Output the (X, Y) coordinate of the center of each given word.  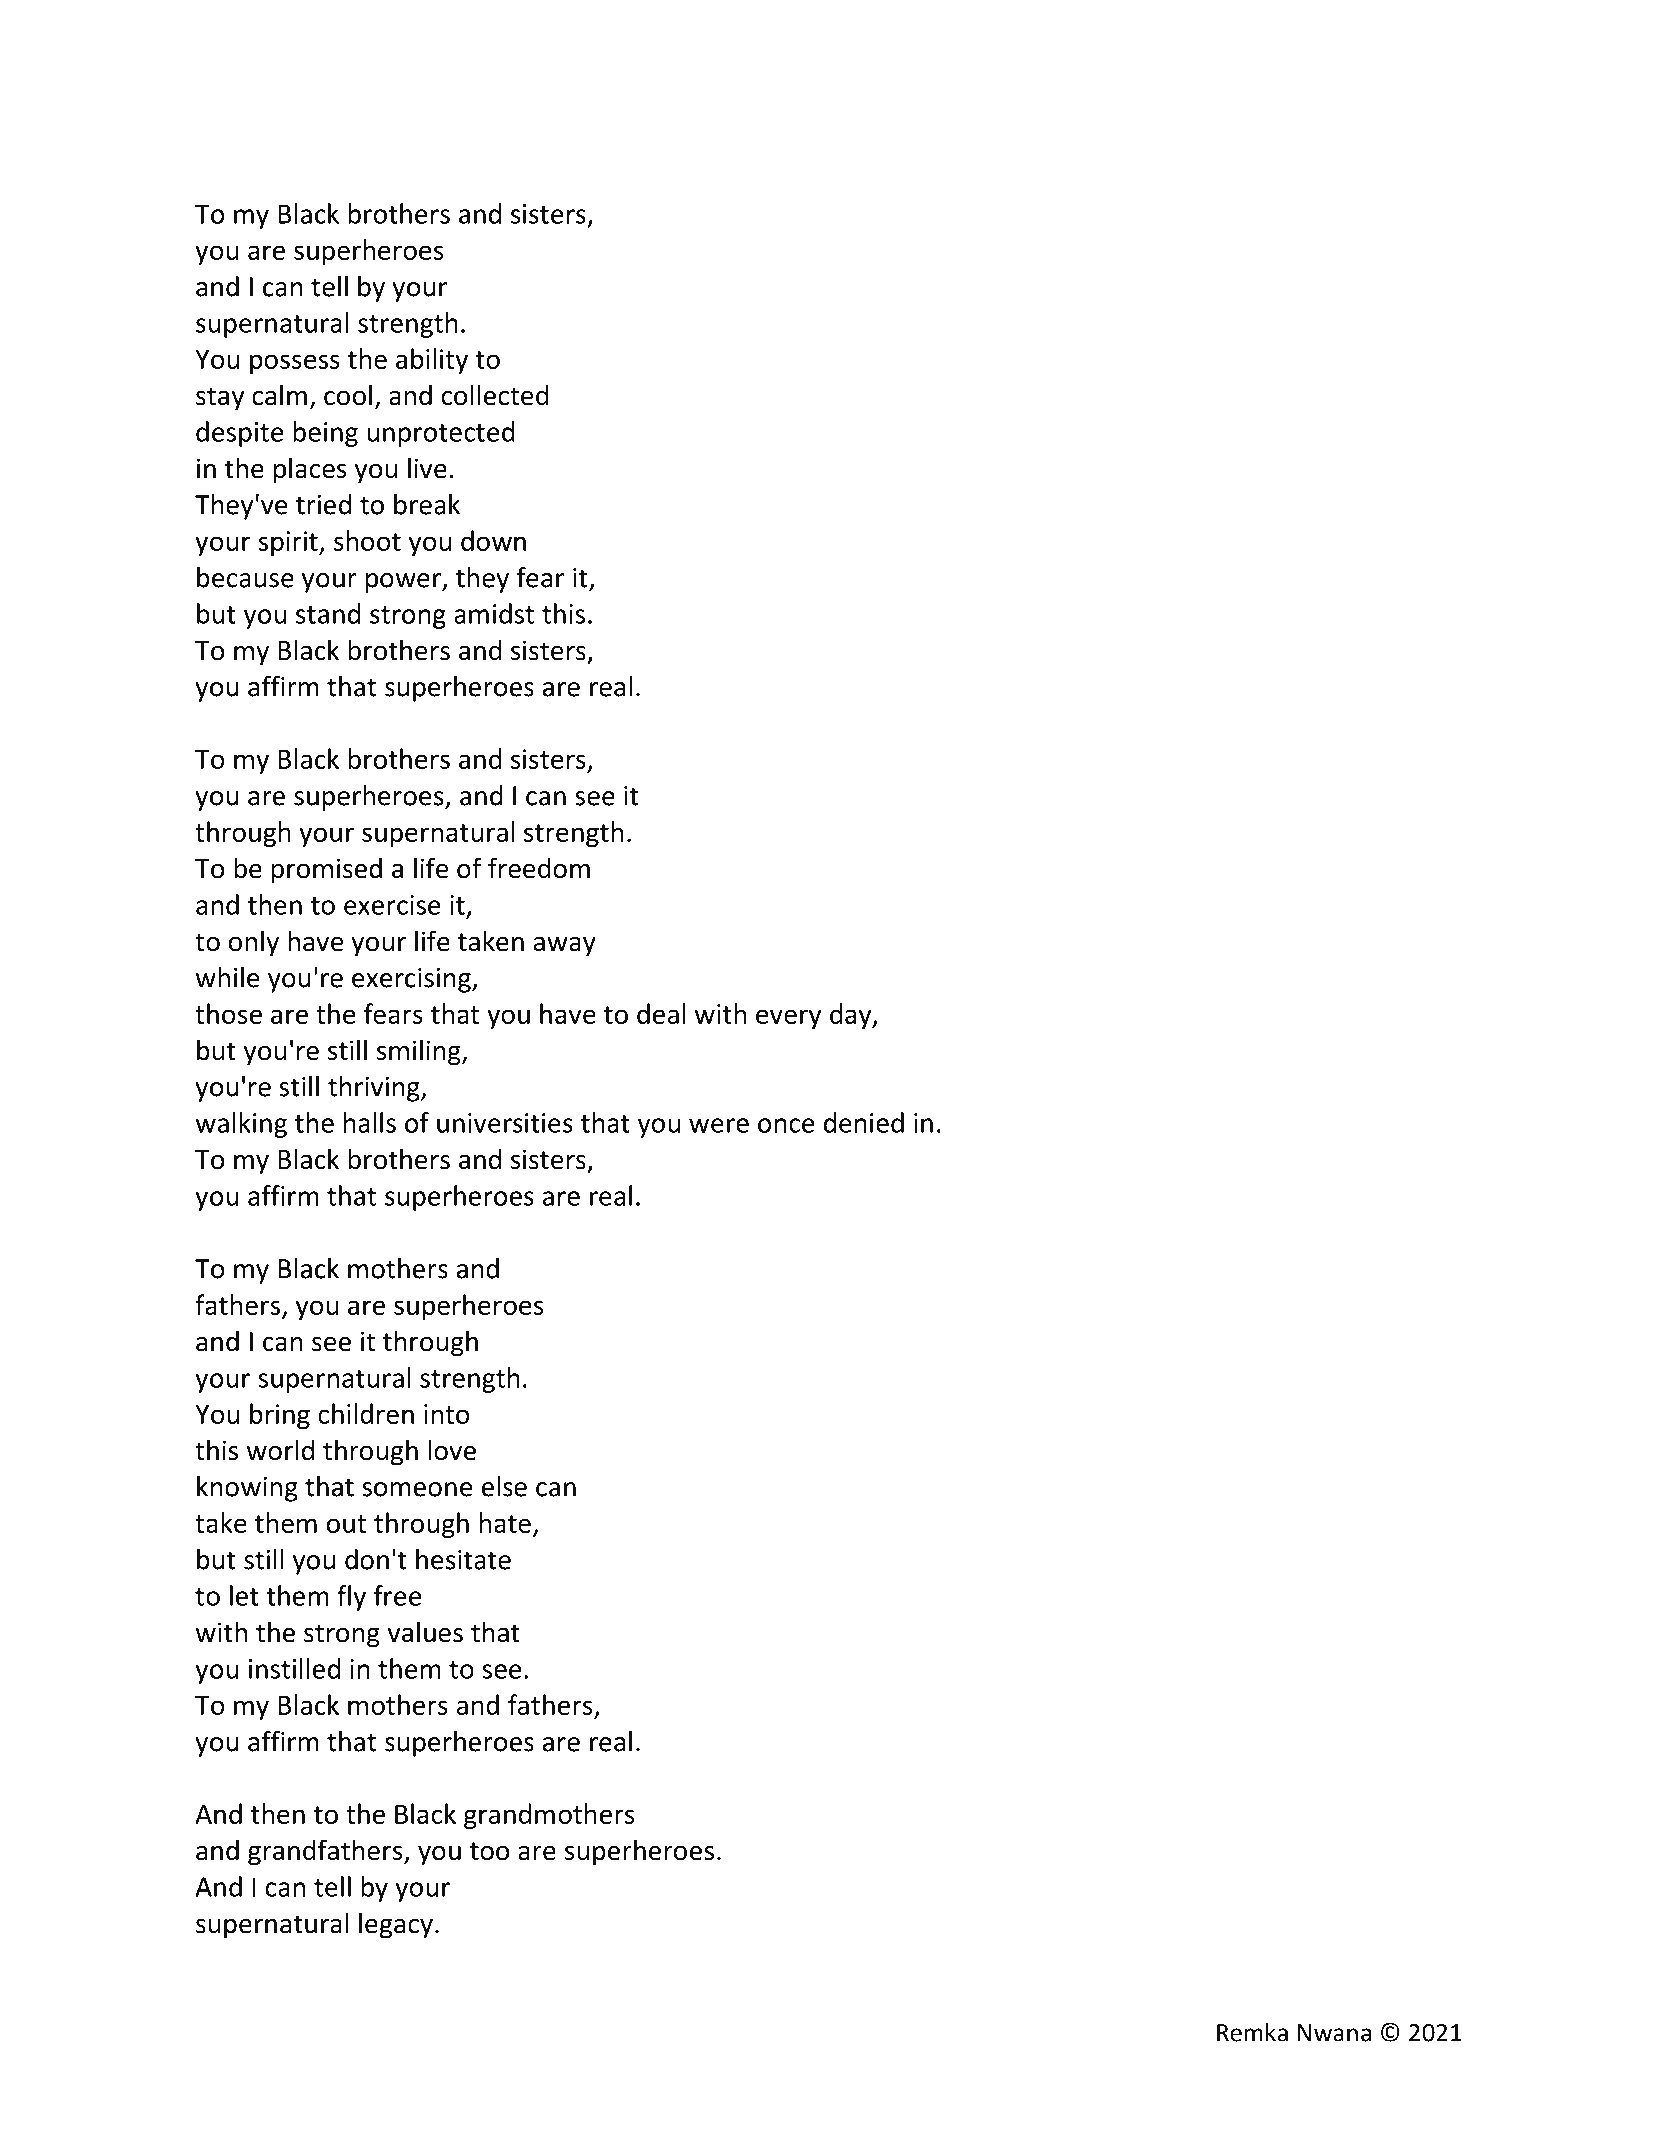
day (852, 1016)
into (446, 1414)
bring (280, 1416)
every (789, 1019)
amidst (494, 613)
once (786, 1125)
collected (495, 395)
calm (279, 395)
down (493, 540)
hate (505, 1522)
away (565, 947)
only (254, 943)
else (504, 1486)
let (244, 1595)
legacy (396, 1925)
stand (328, 613)
